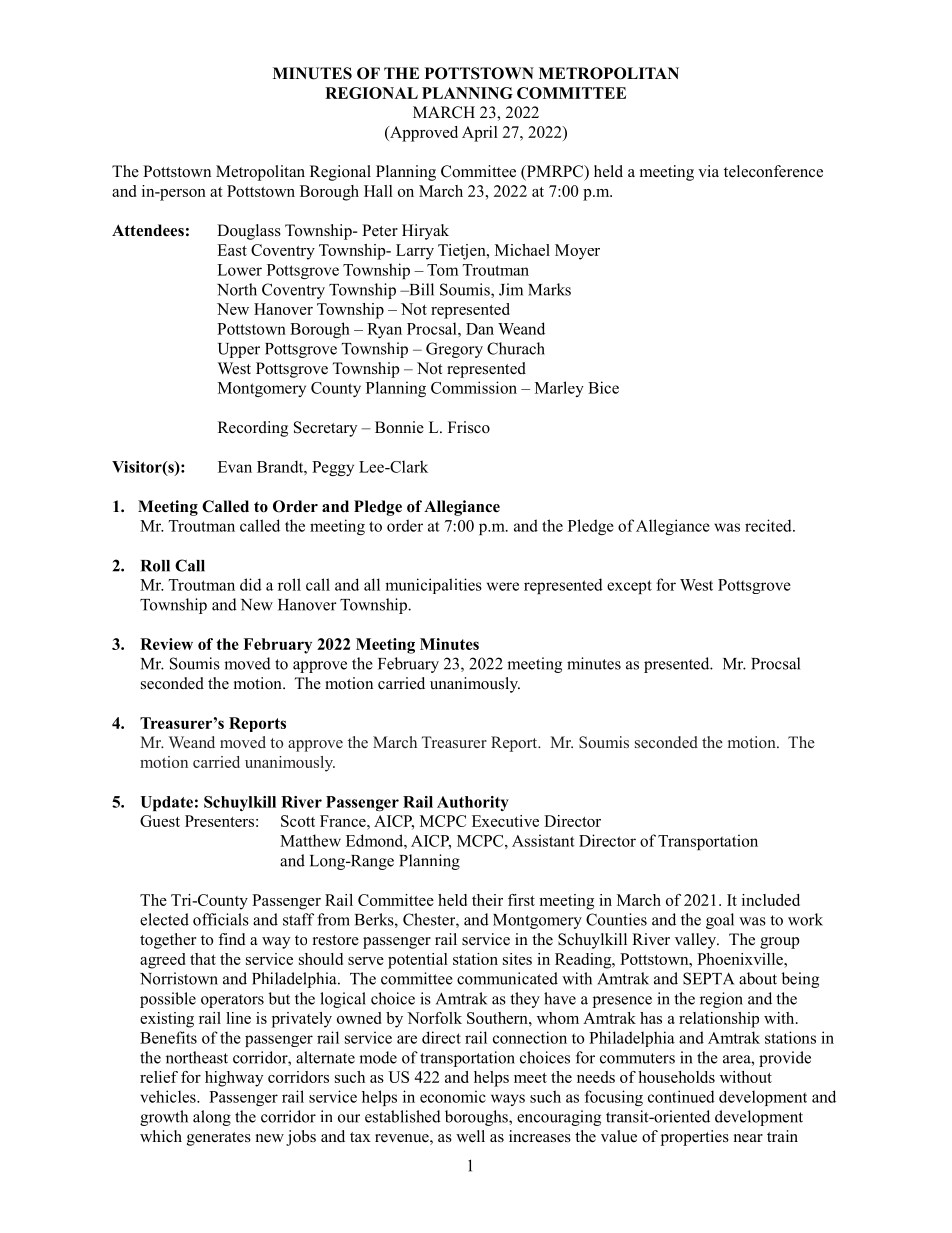  What do you see at coordinates (253, 429) in the screenshot?
I see `Recording` at bounding box center [253, 429].
